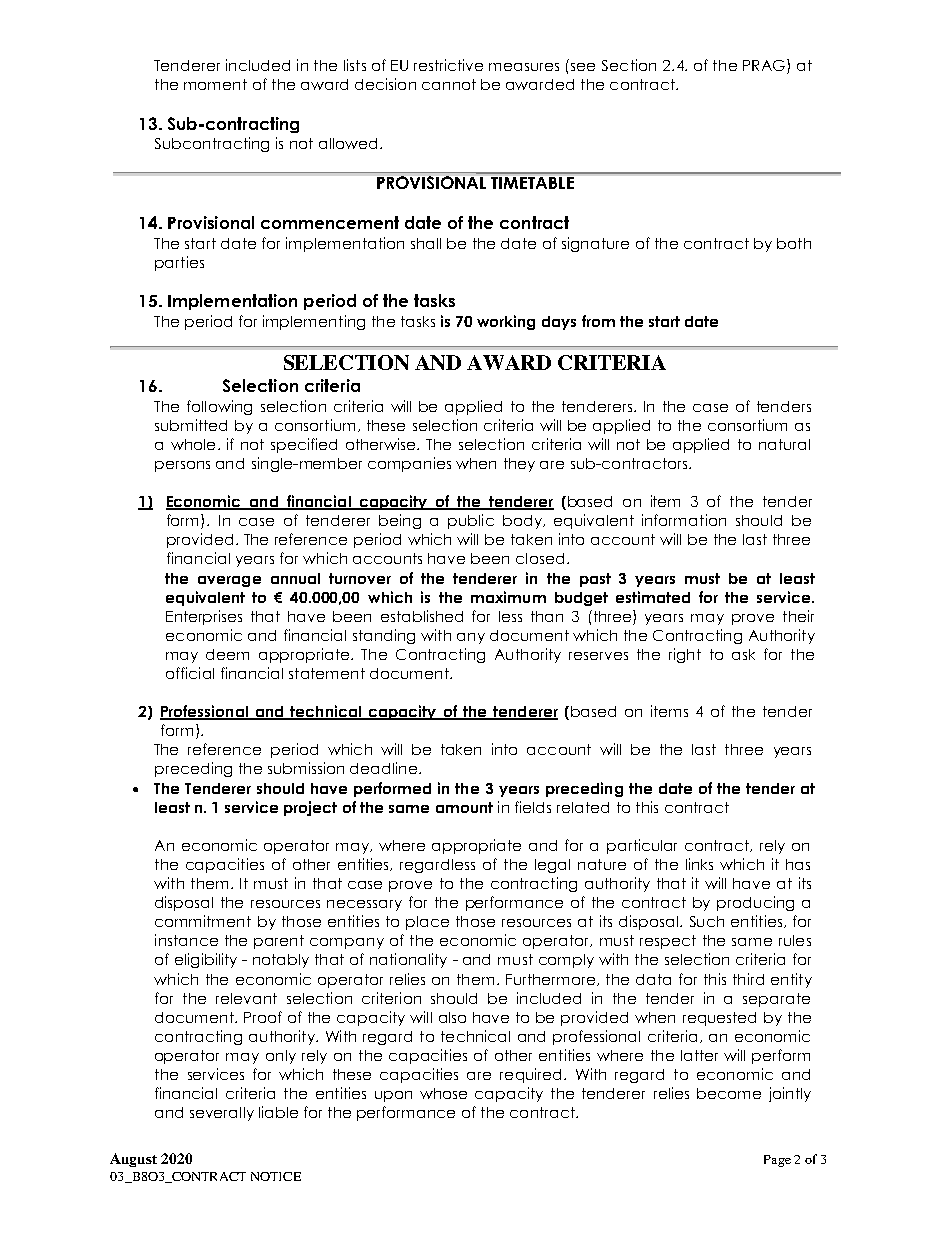  What do you see at coordinates (699, 864) in the document?
I see `links` at bounding box center [699, 864].
